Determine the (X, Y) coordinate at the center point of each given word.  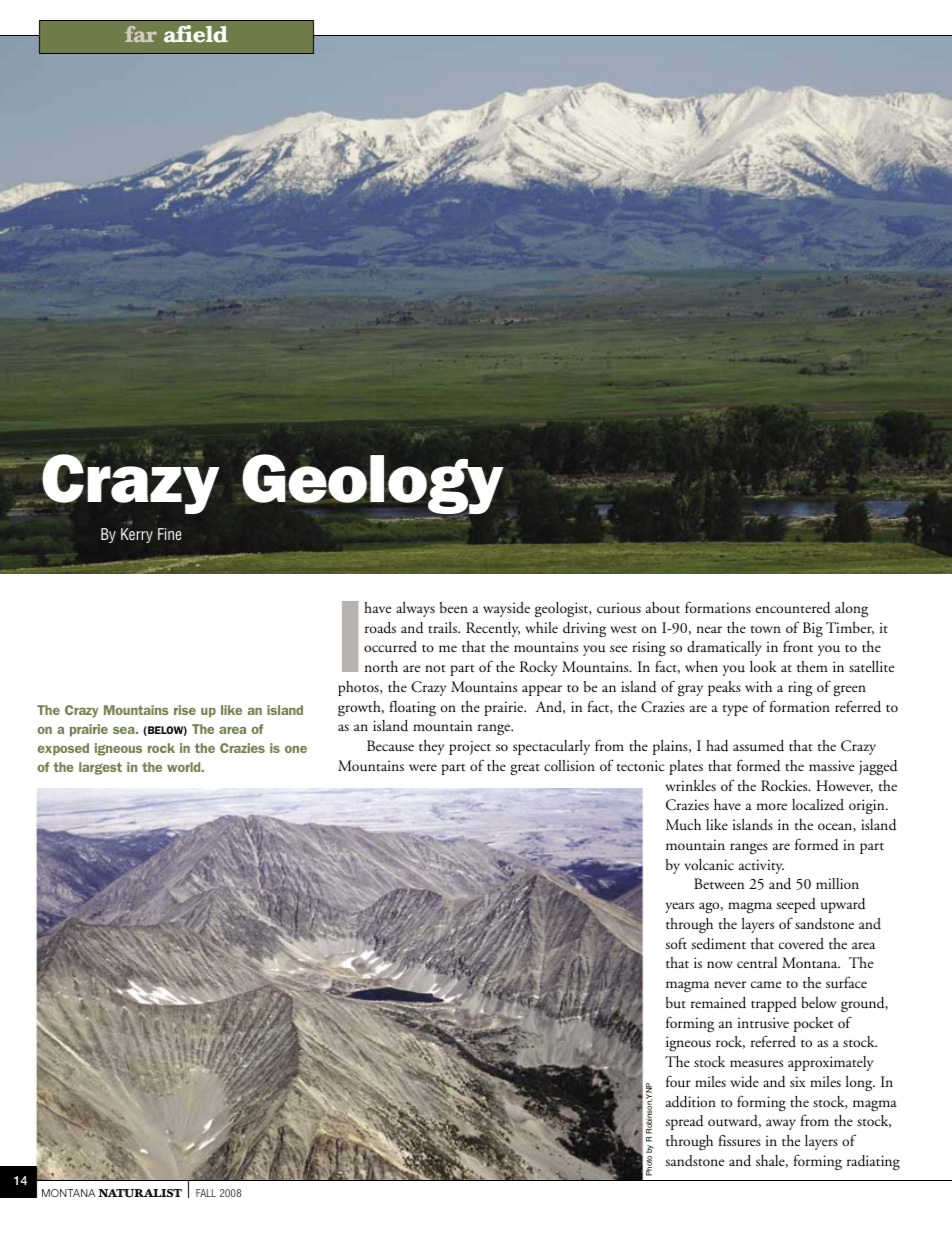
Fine (169, 534)
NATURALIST (140, 1193)
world (185, 767)
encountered (793, 608)
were (423, 767)
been (454, 607)
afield (196, 34)
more (772, 806)
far (141, 34)
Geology (373, 484)
